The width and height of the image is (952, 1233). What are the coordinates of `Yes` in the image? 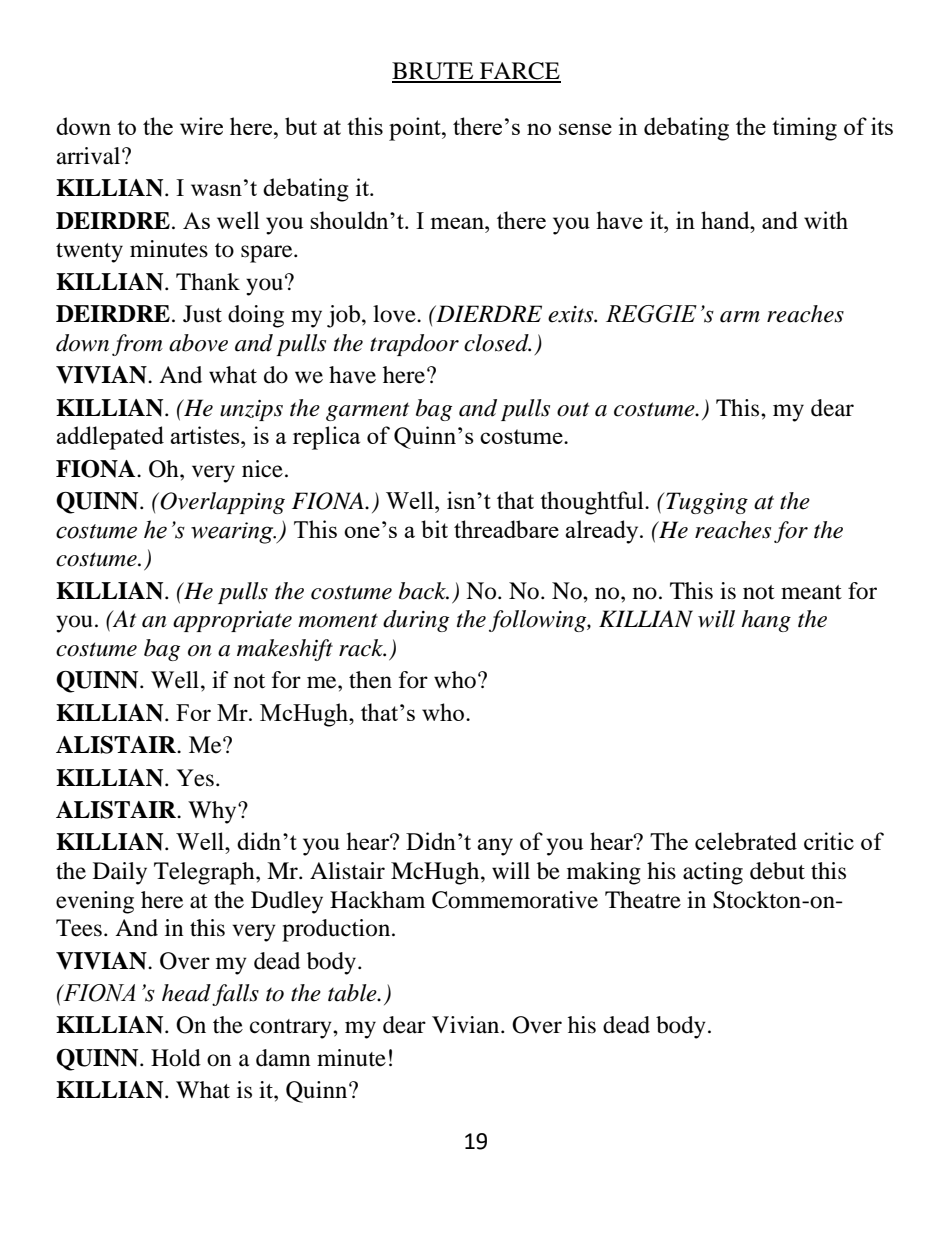 It's located at (195, 778).
